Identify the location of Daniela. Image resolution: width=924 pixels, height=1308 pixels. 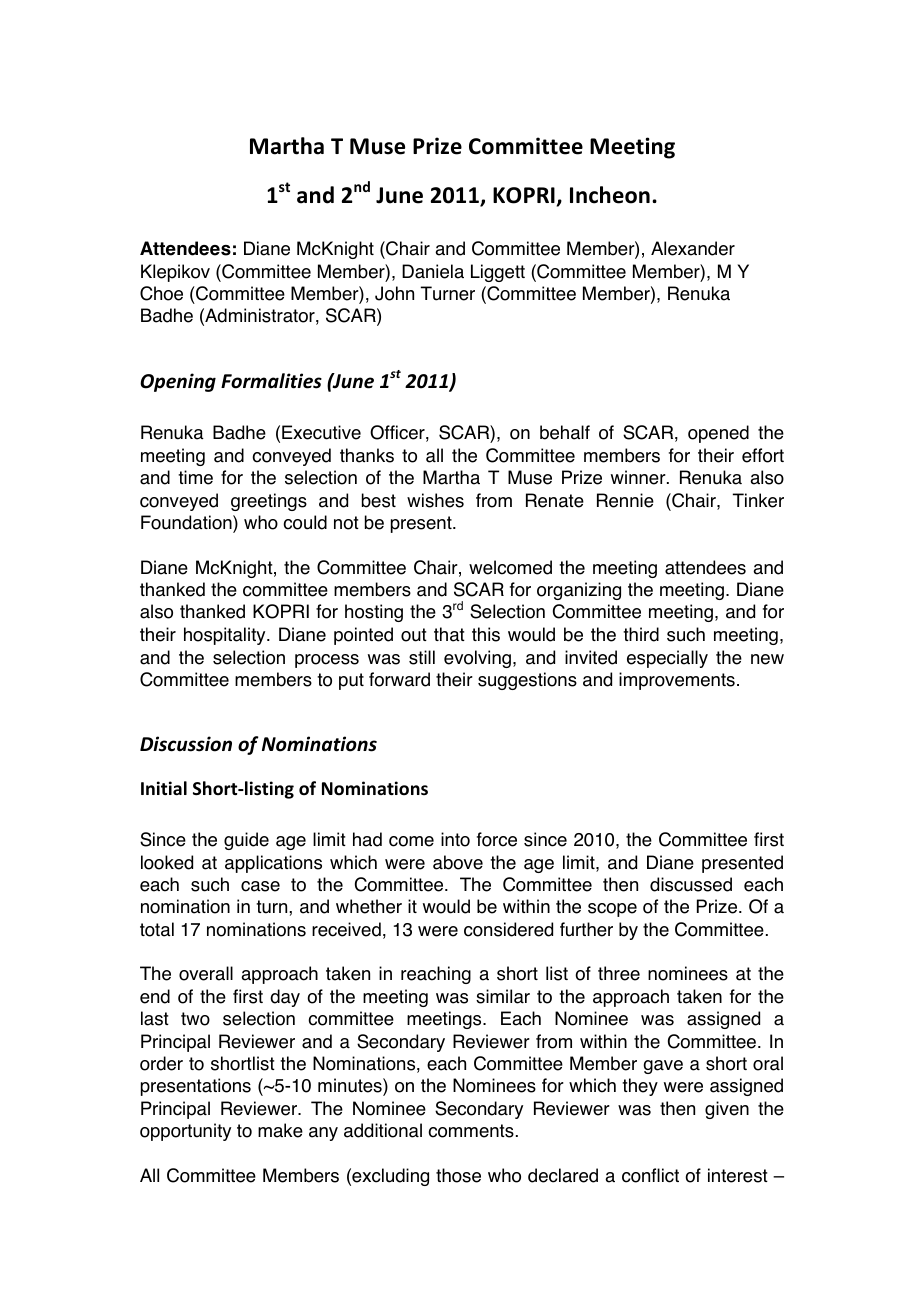
(433, 271).
